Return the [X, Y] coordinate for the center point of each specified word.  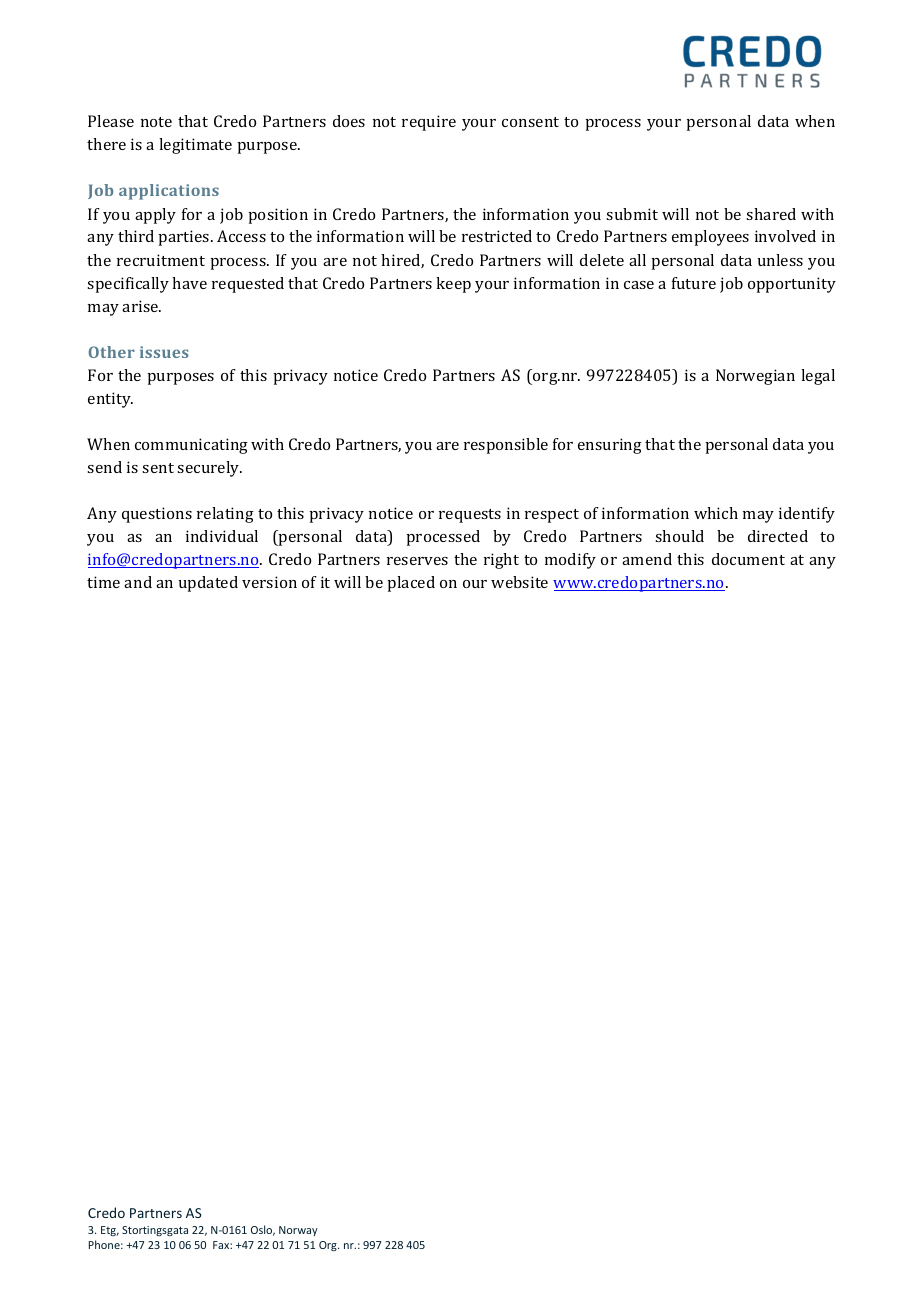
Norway [298, 1231]
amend [647, 559]
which [716, 513]
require [429, 123]
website [519, 582]
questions [157, 515]
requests [470, 516]
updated [208, 584]
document [748, 559]
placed [411, 584]
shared [771, 214]
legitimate [195, 146]
